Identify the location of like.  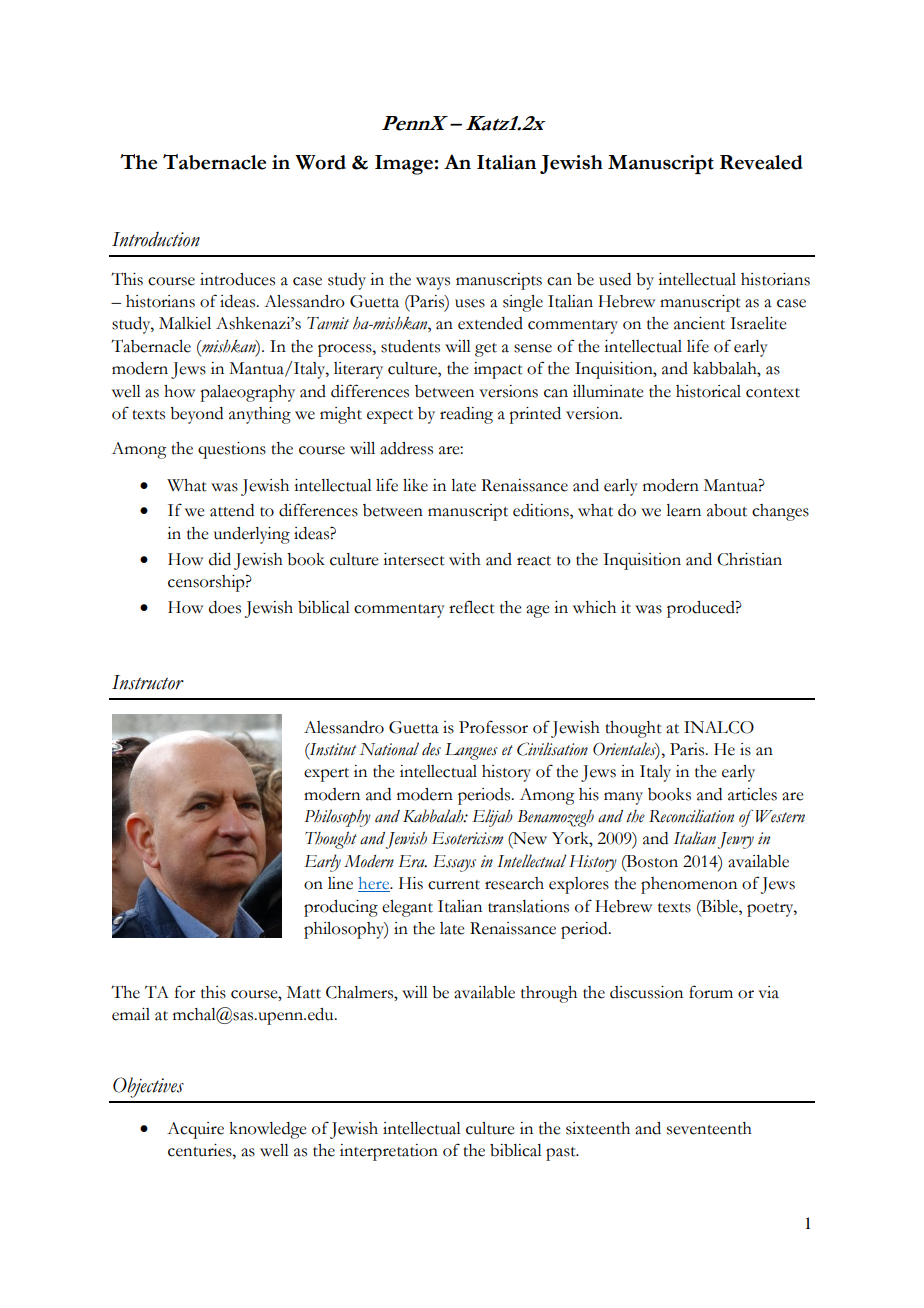
(415, 485).
